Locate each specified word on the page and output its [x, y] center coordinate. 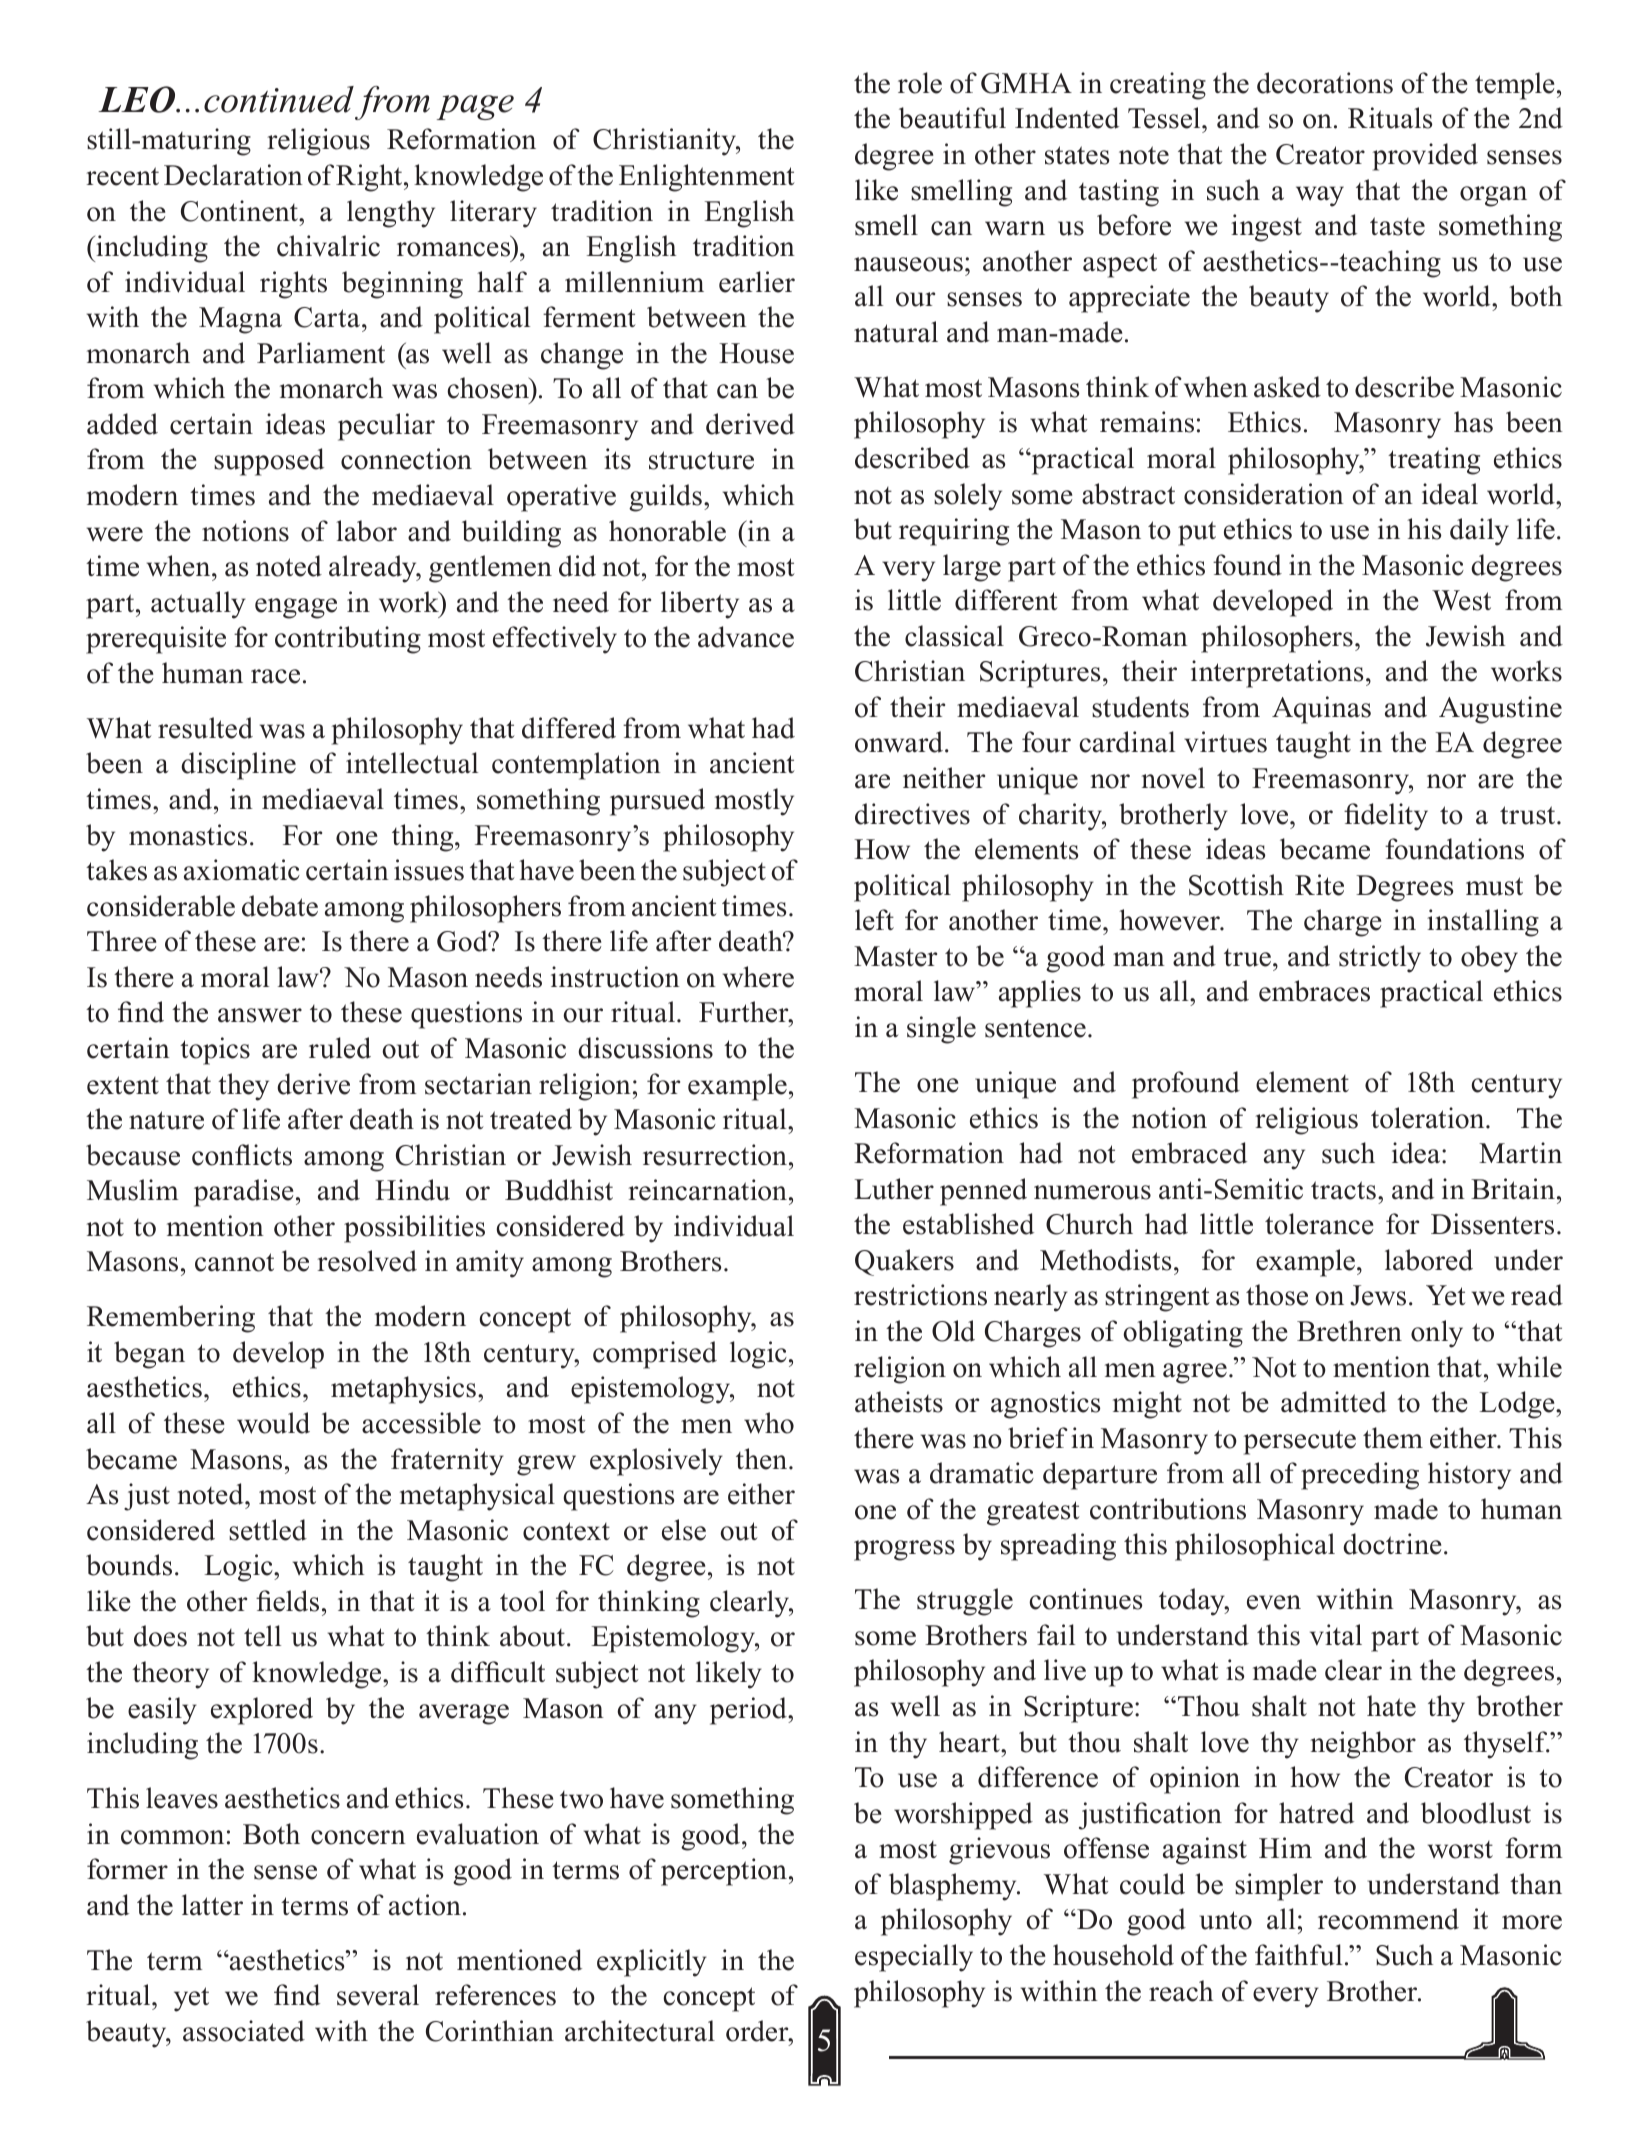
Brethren [1349, 1331]
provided [1425, 157]
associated [244, 2031]
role [920, 83]
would [273, 1423]
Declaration [233, 175]
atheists [899, 1402]
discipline [238, 766]
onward [899, 742]
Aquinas [1321, 710]
